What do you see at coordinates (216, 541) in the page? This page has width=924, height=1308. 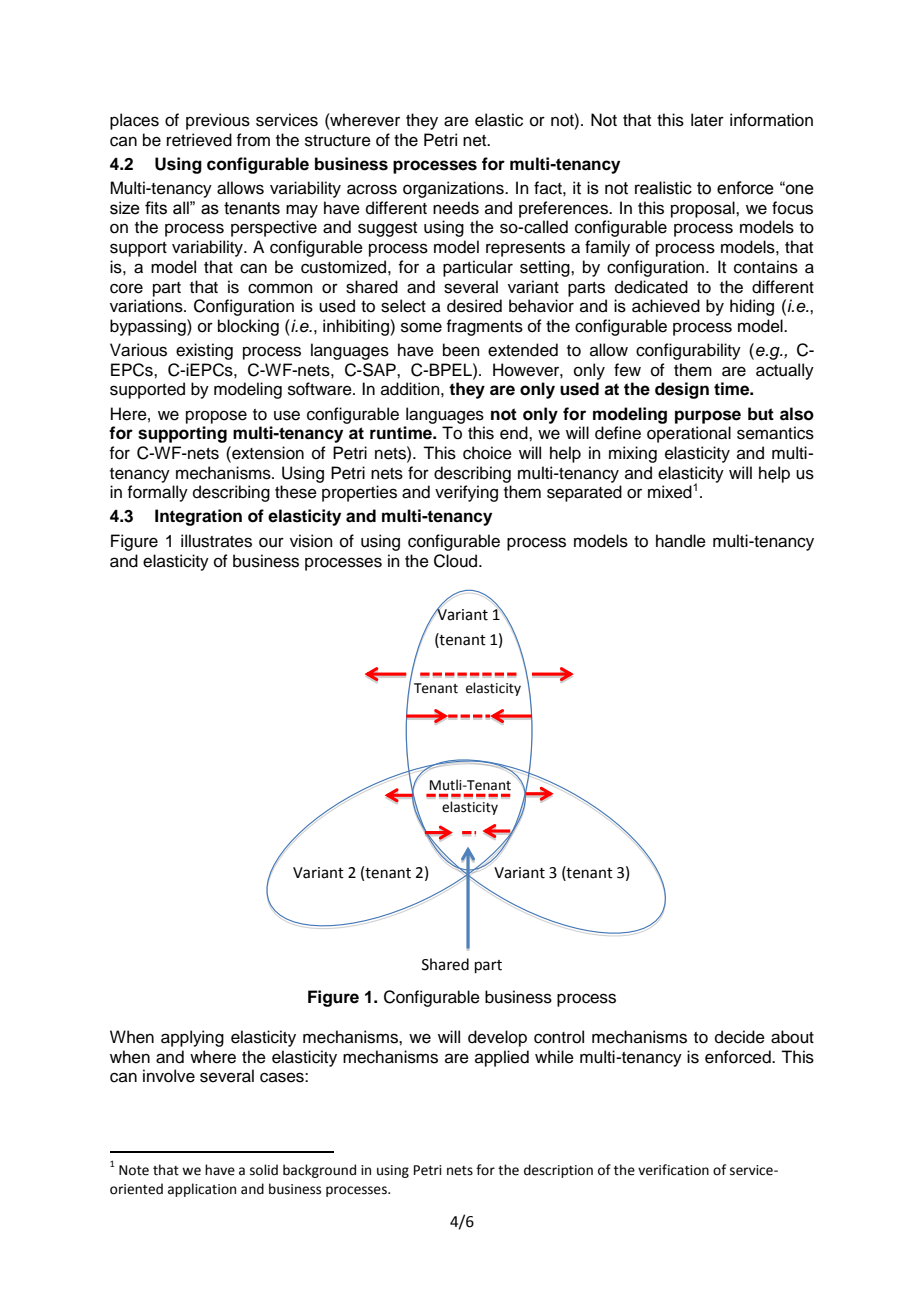 I see `illustrates` at bounding box center [216, 541].
